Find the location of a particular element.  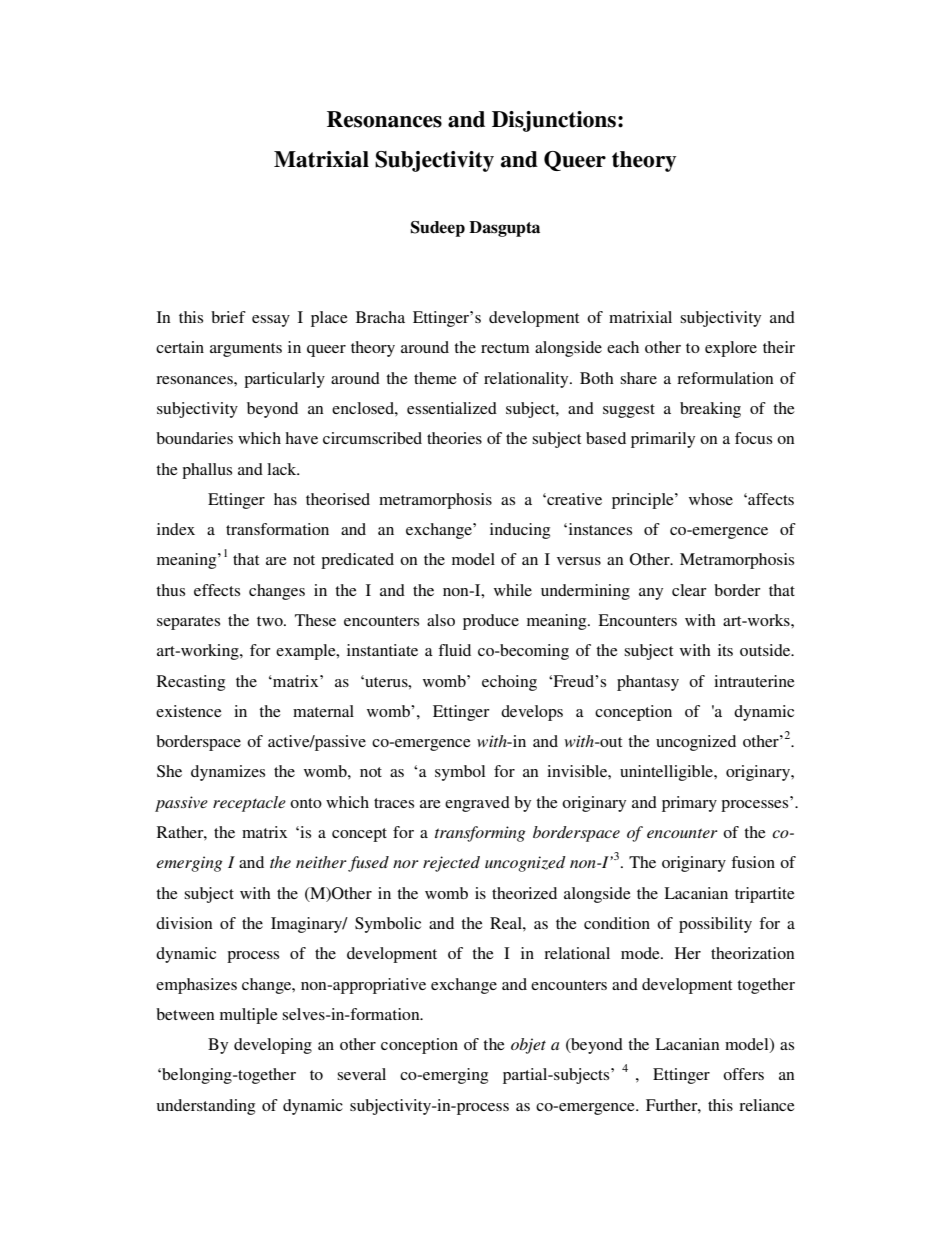

rectum is located at coordinates (505, 348).
